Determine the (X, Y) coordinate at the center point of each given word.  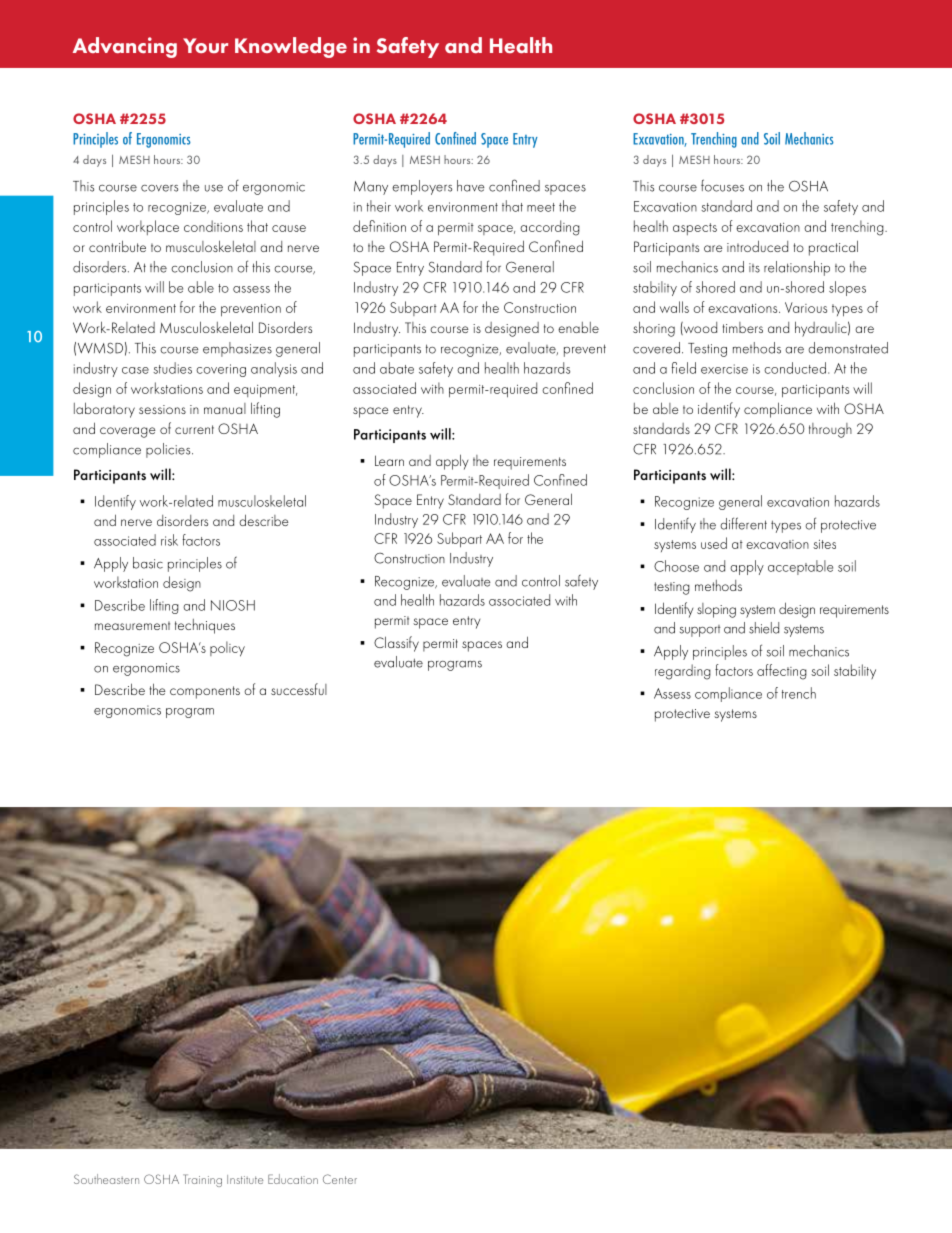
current (194, 429)
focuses (722, 185)
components (205, 692)
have (470, 186)
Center (340, 1179)
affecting (782, 672)
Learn (389, 460)
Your (205, 45)
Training (202, 1180)
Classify (396, 644)
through (830, 430)
